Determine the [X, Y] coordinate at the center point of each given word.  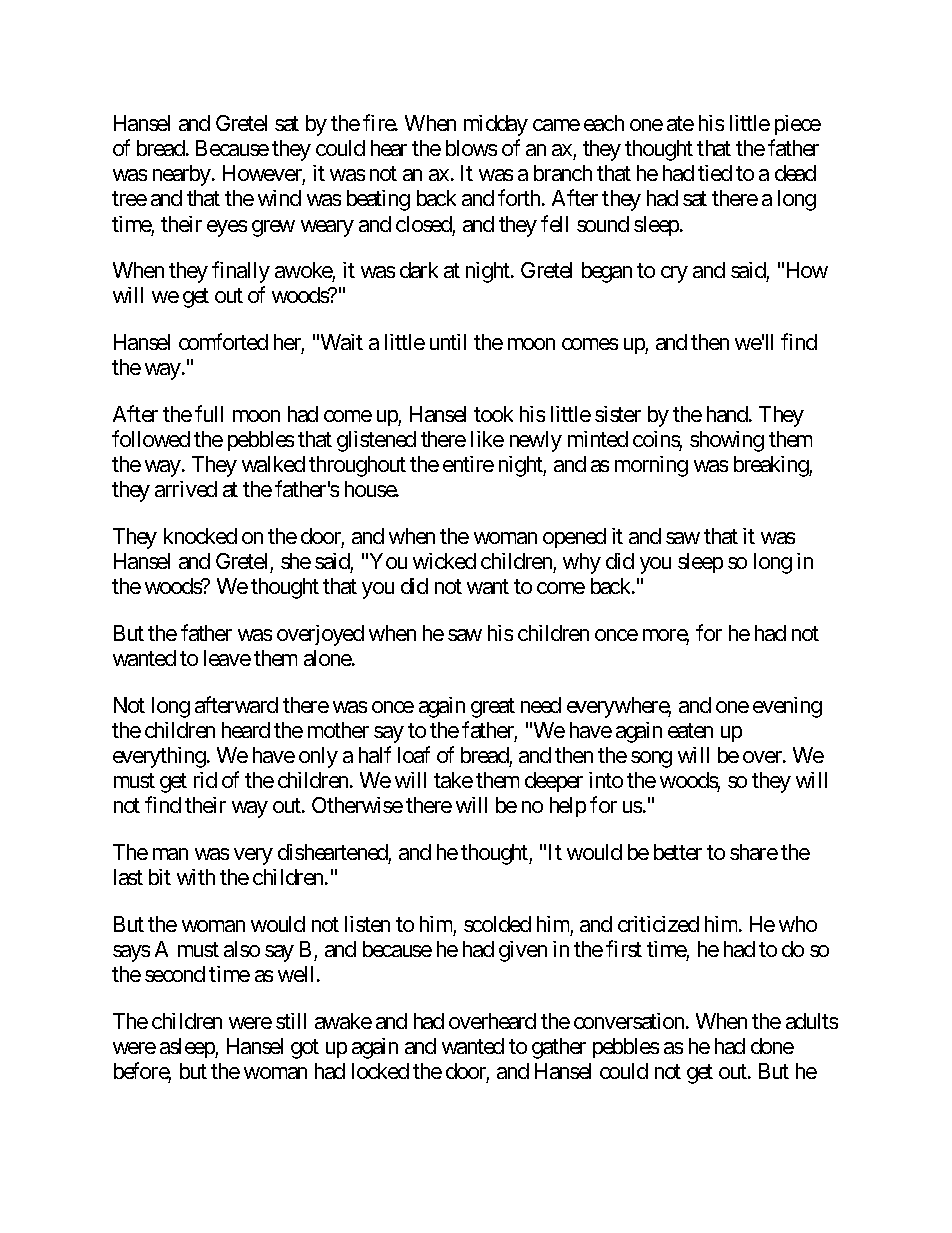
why [582, 563]
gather [559, 1048]
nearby [183, 175]
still [291, 1021]
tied [715, 173]
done [772, 1046]
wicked [444, 561]
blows [471, 148]
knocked [200, 536]
